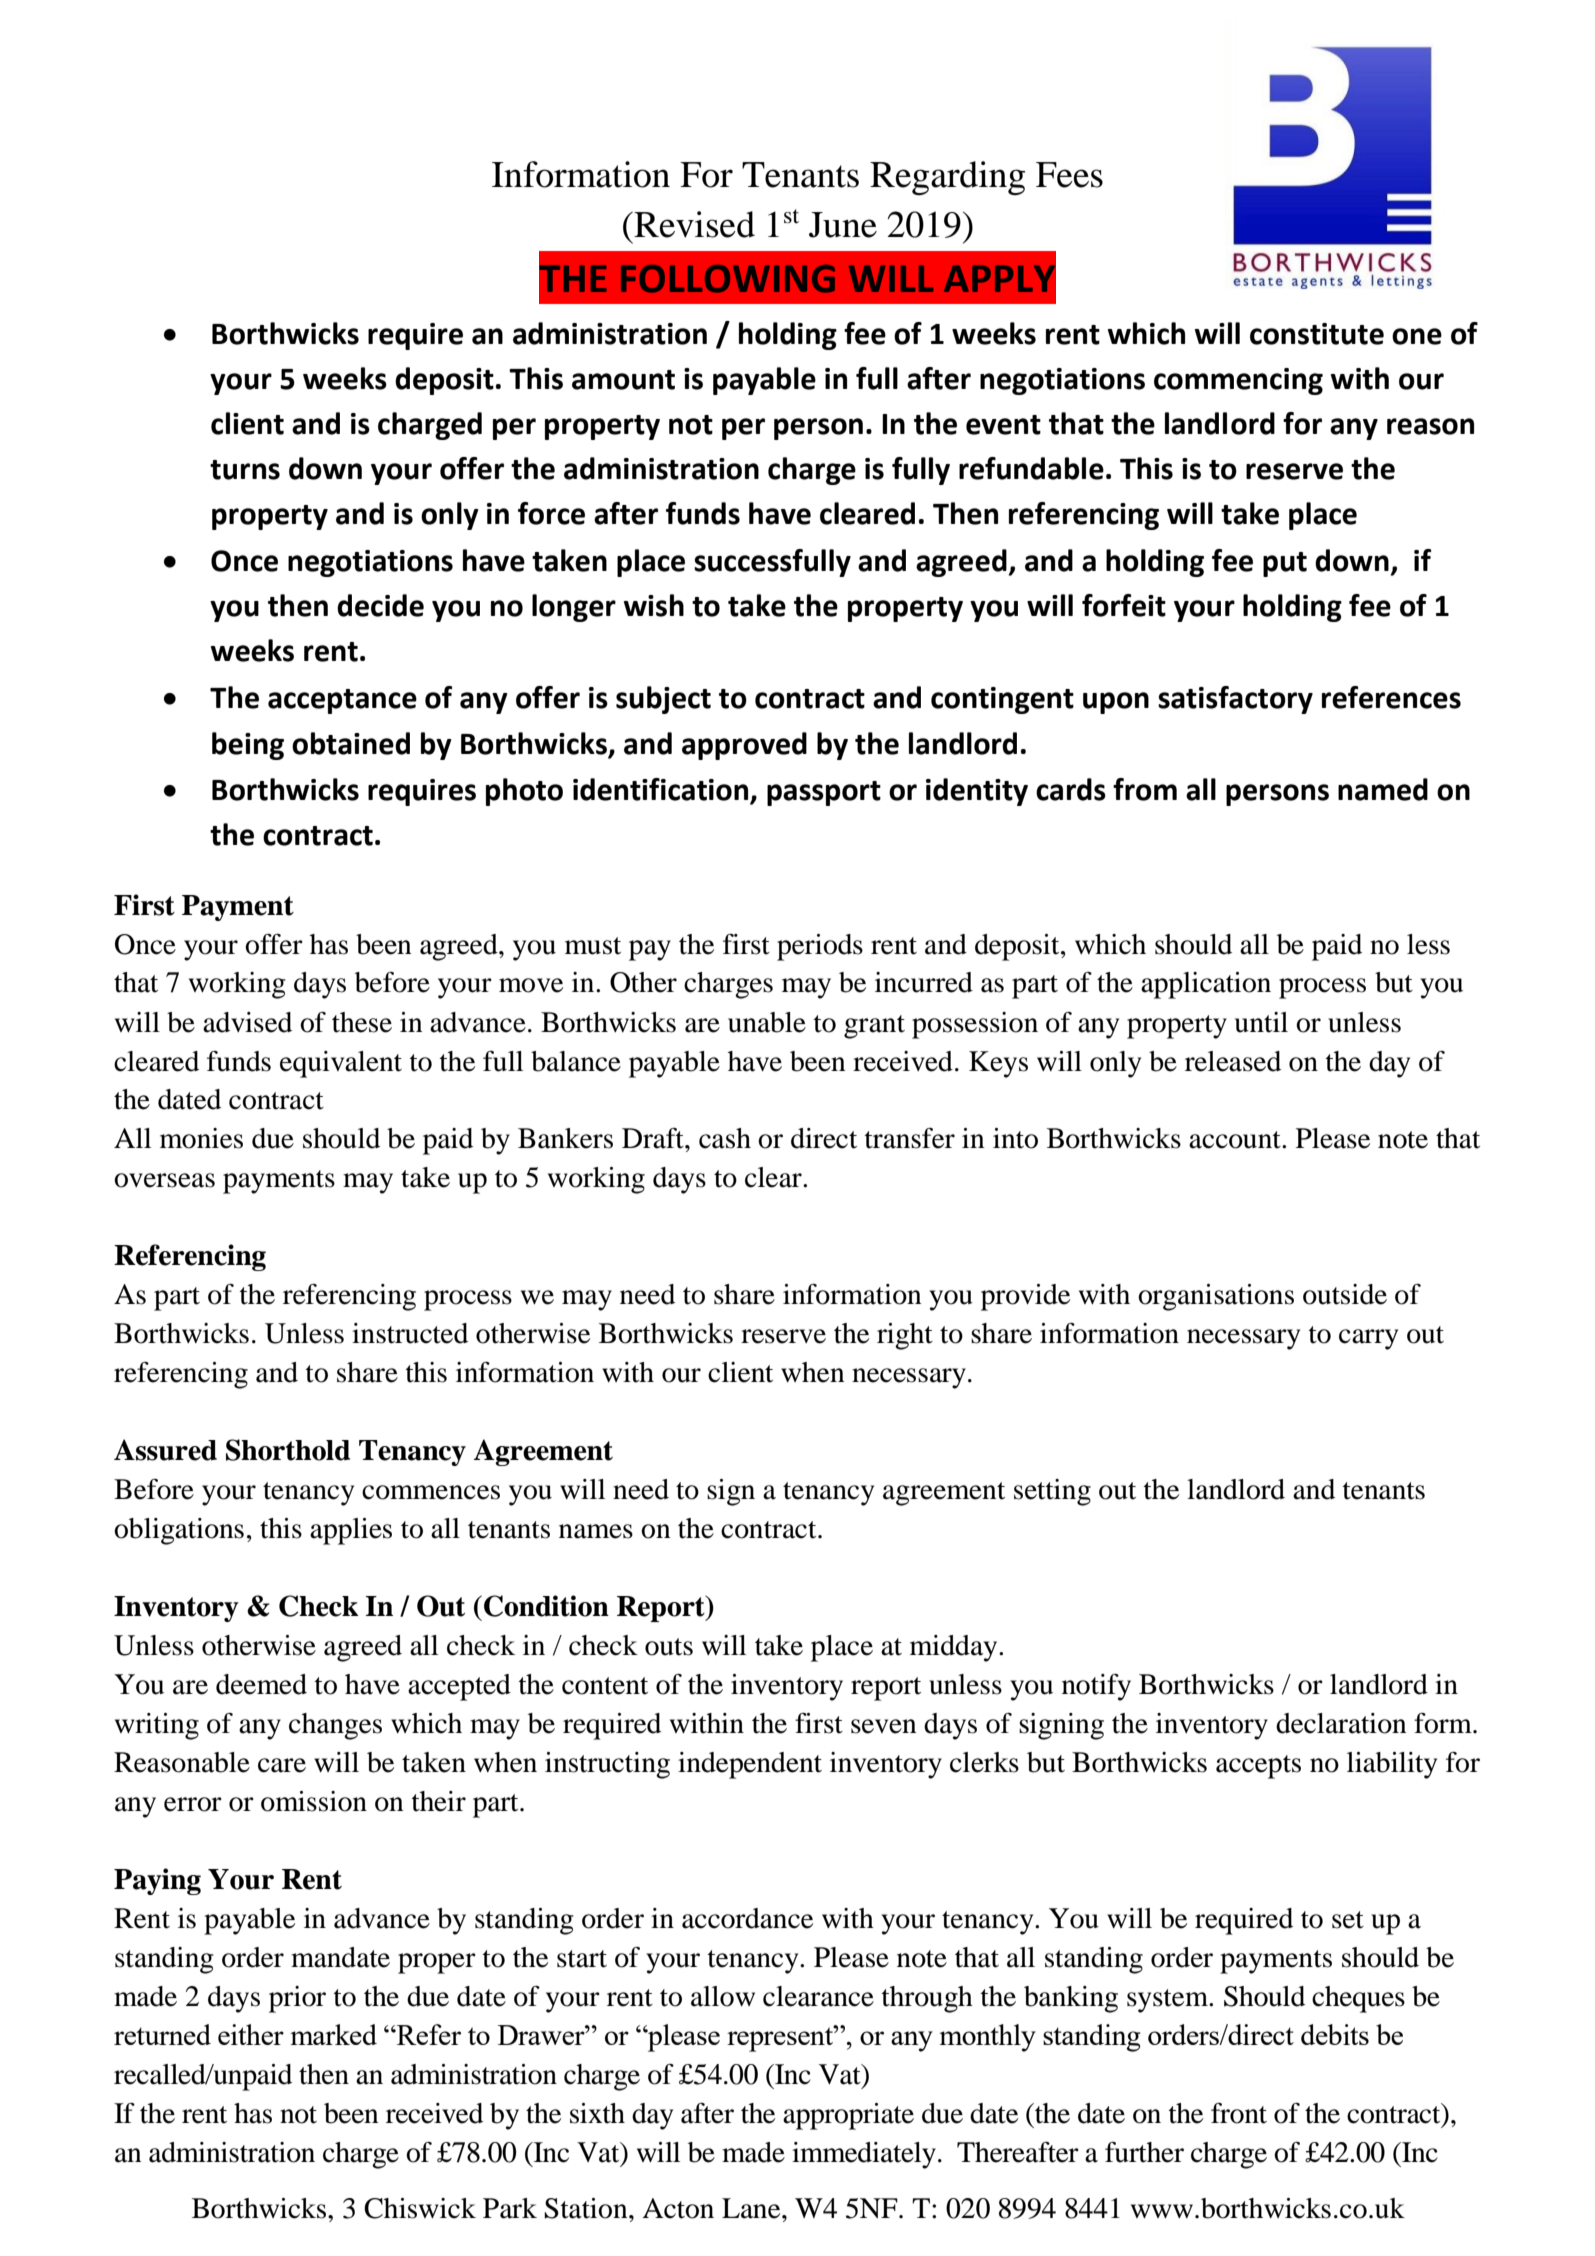 The width and height of the image is (1595, 2256). Describe the element at coordinates (1235, 700) in the image. I see `satisfactory` at that location.
